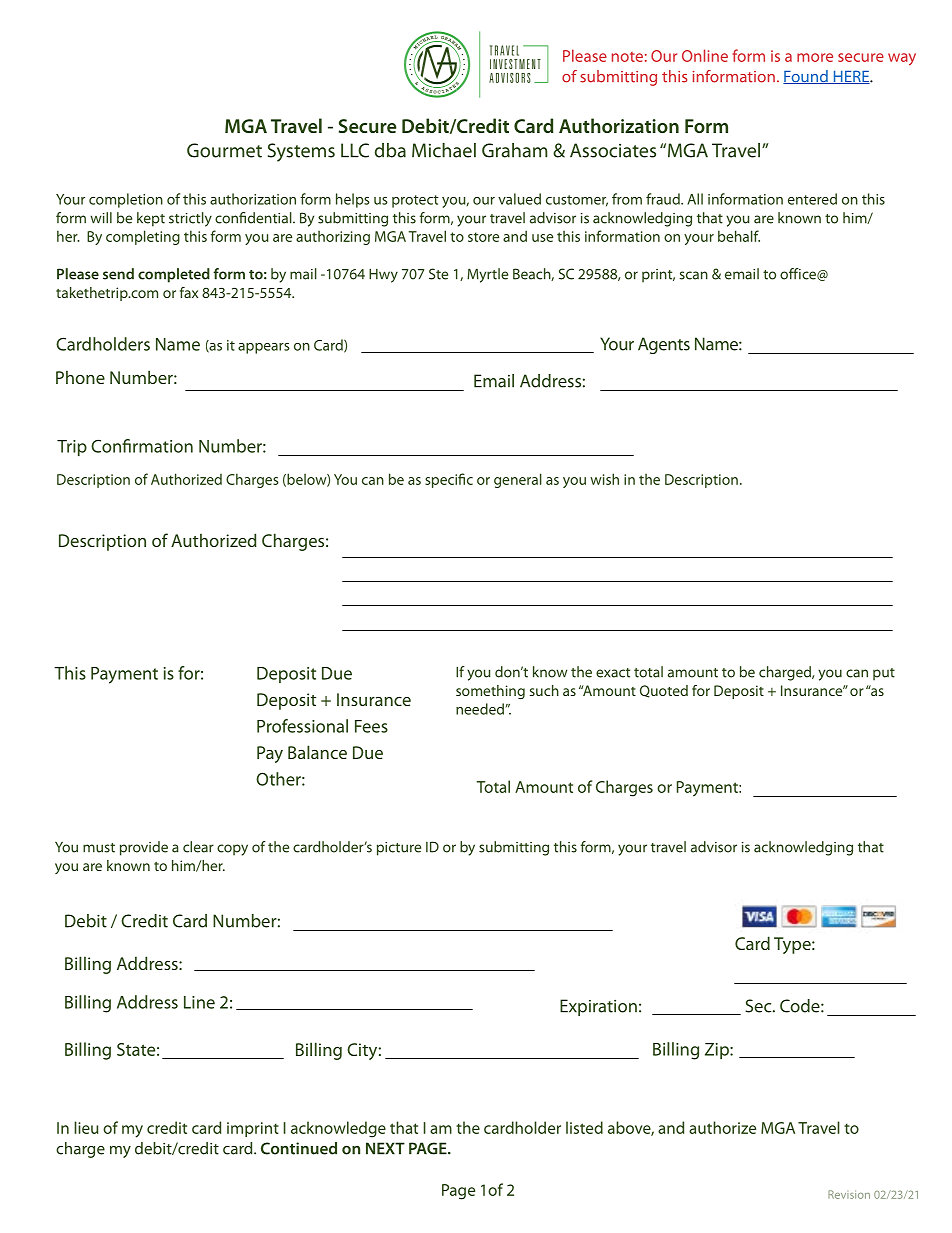 Image resolution: width=952 pixels, height=1233 pixels. What do you see at coordinates (142, 446) in the page?
I see `Confirmation` at bounding box center [142, 446].
